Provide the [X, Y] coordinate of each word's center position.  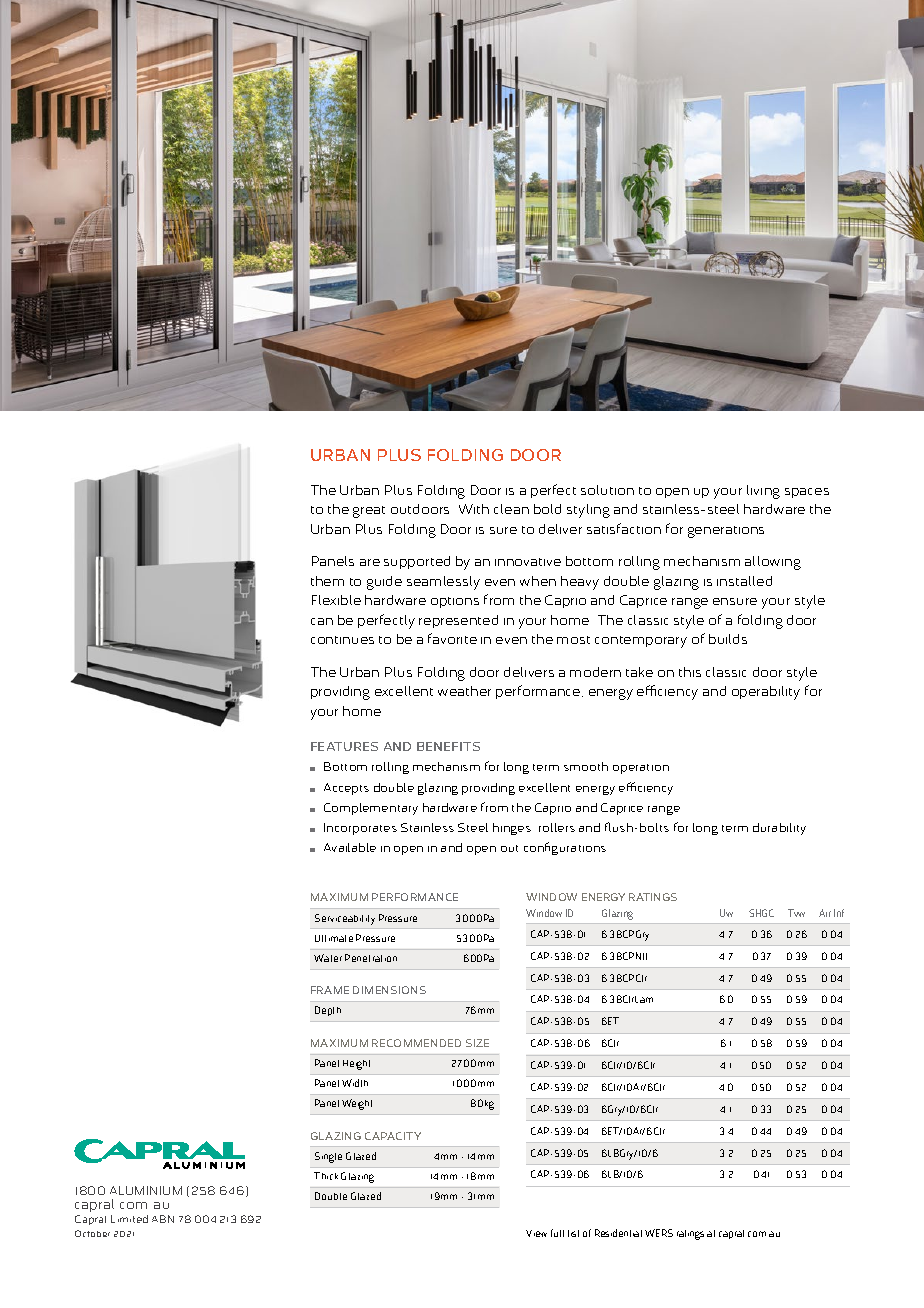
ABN [163, 1219]
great [369, 512]
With [474, 509]
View [536, 1233]
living [763, 492]
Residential [618, 1233]
